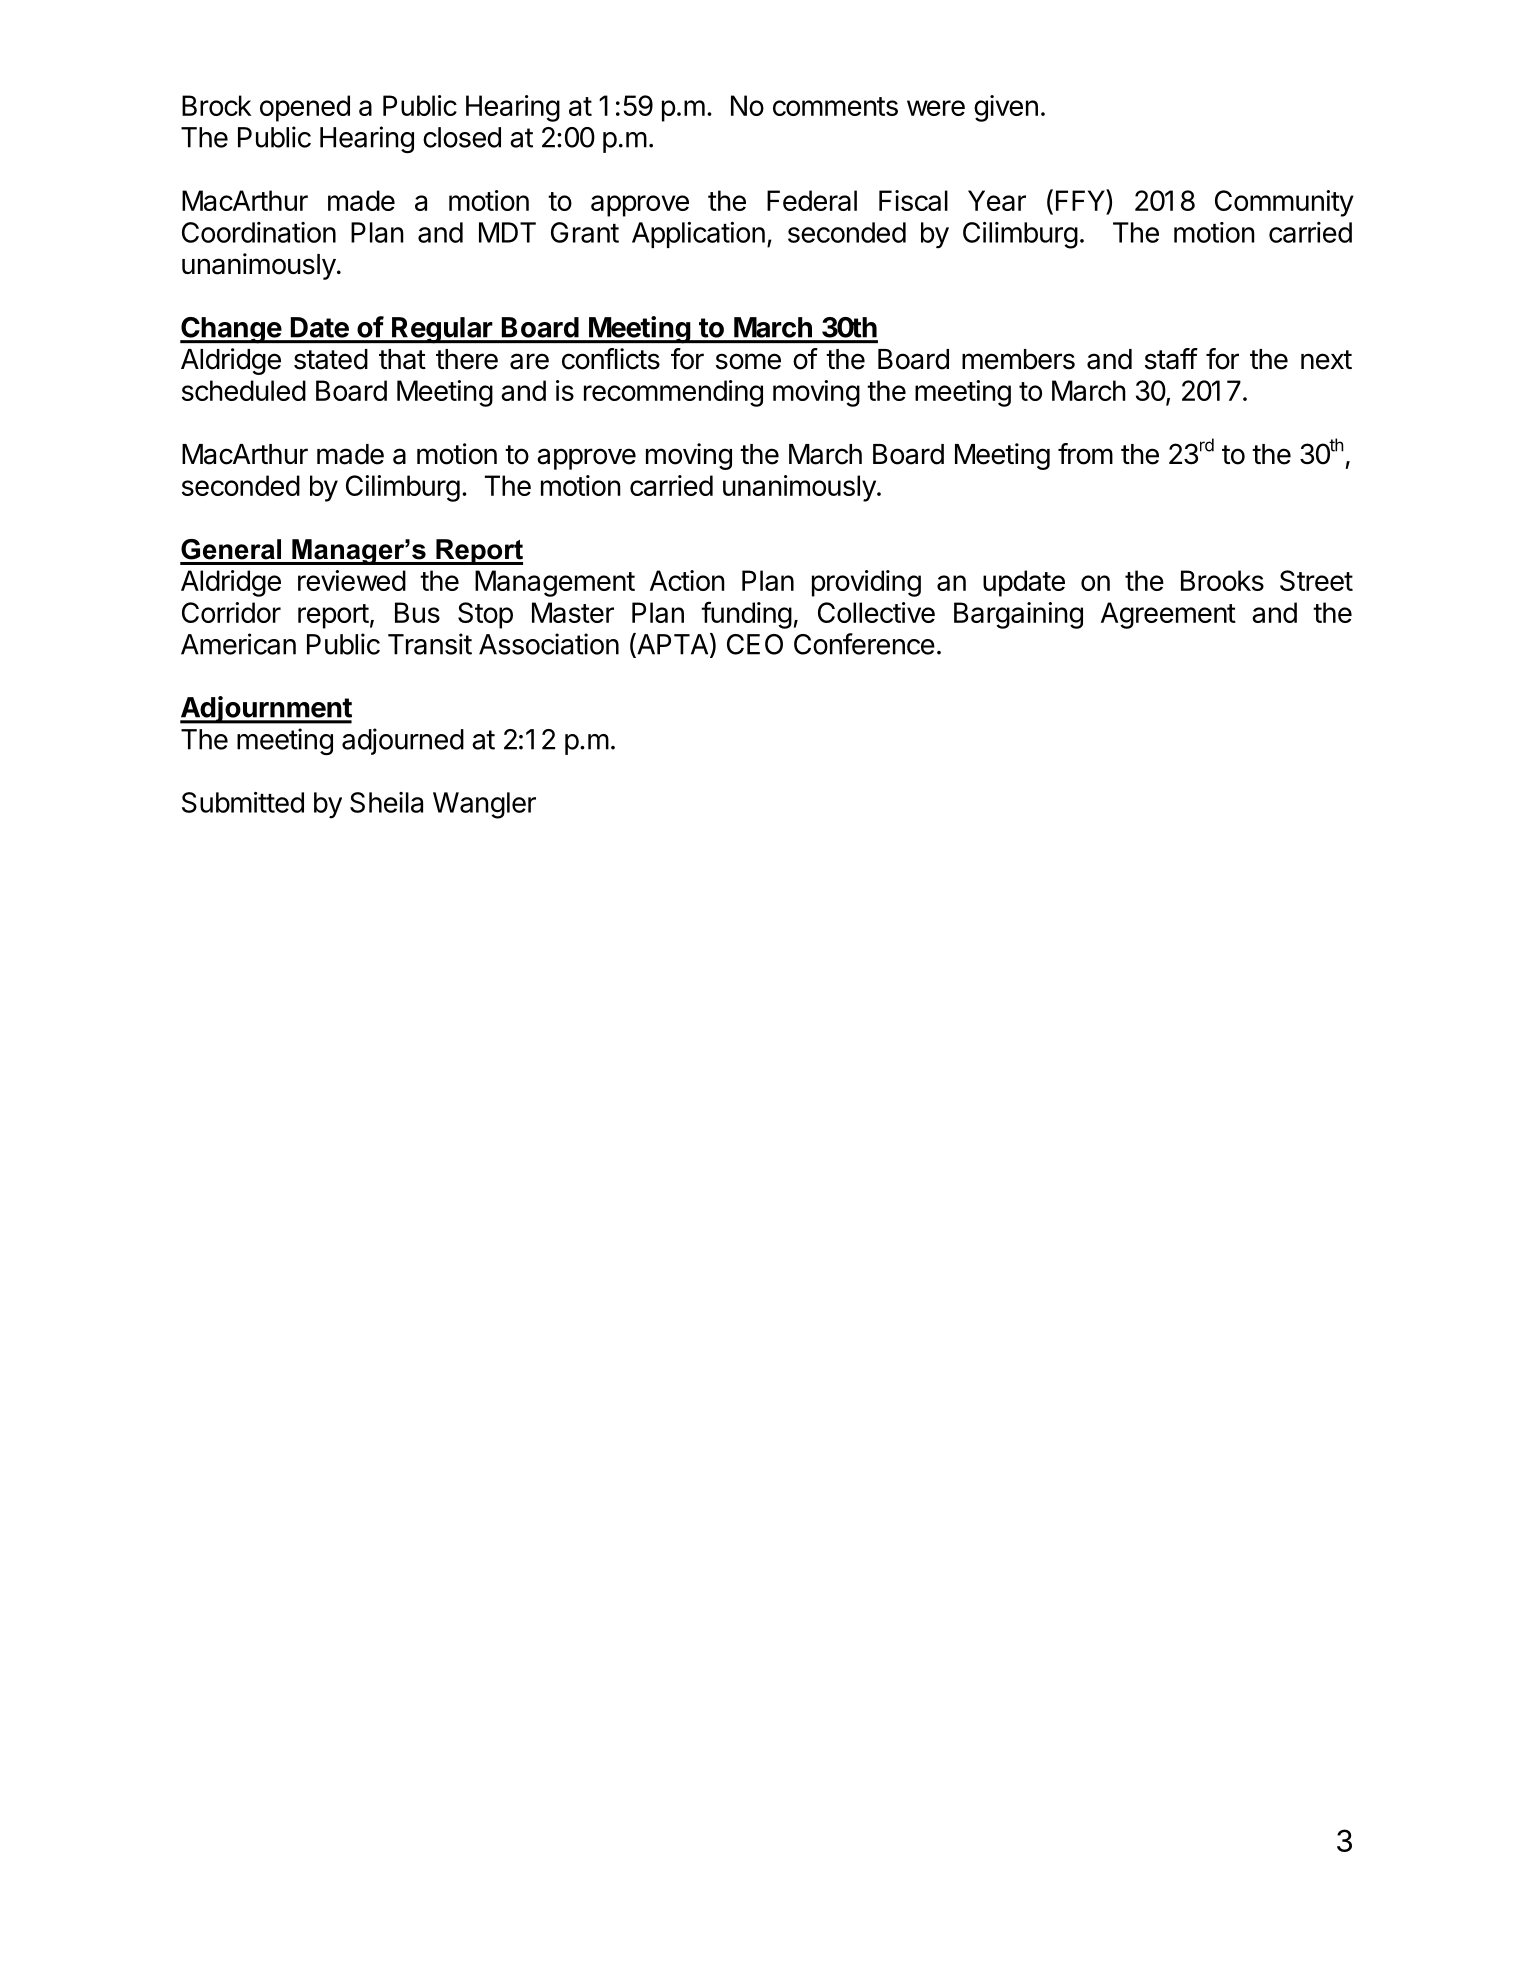 This document has width=1532, height=1983. What do you see at coordinates (386, 802) in the document?
I see `Sheila` at bounding box center [386, 802].
